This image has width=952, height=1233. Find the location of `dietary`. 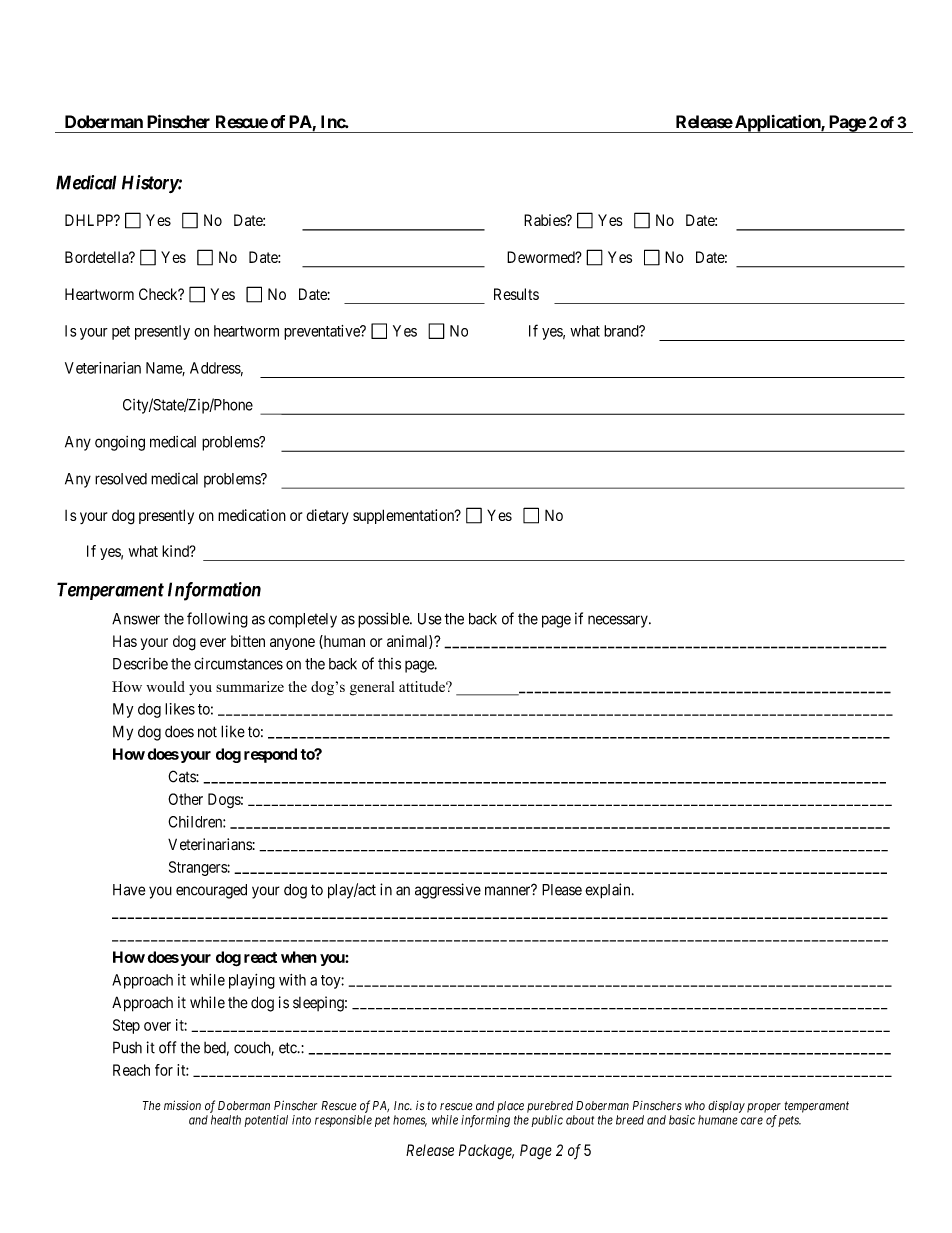

dietary is located at coordinates (327, 516).
